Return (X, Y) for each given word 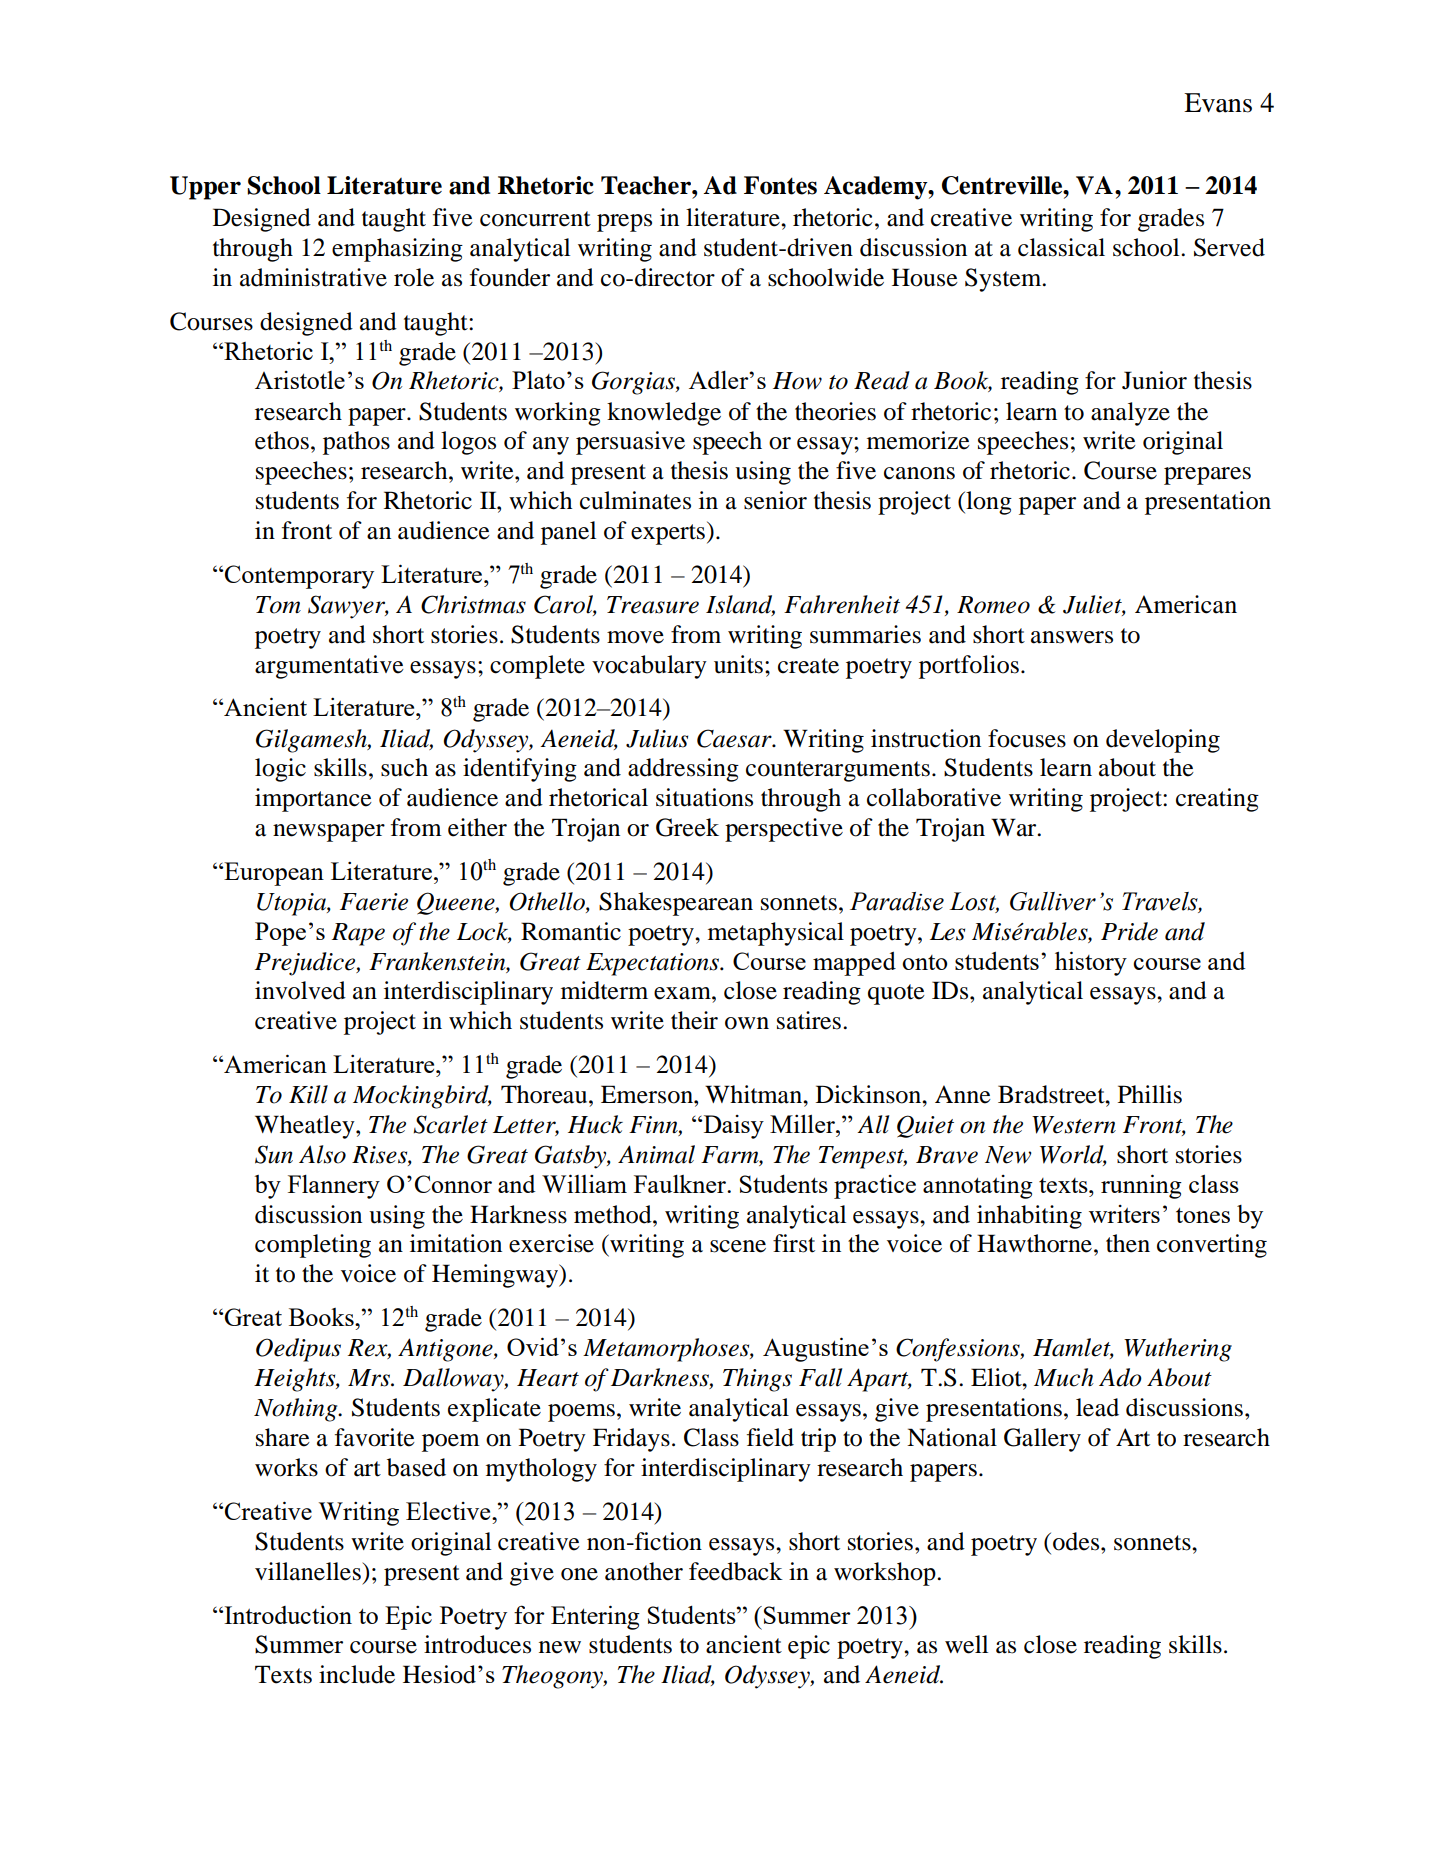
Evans (1218, 103)
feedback (736, 1571)
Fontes (780, 185)
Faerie (374, 902)
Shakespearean (676, 904)
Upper (205, 188)
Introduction (287, 1615)
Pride (1129, 931)
